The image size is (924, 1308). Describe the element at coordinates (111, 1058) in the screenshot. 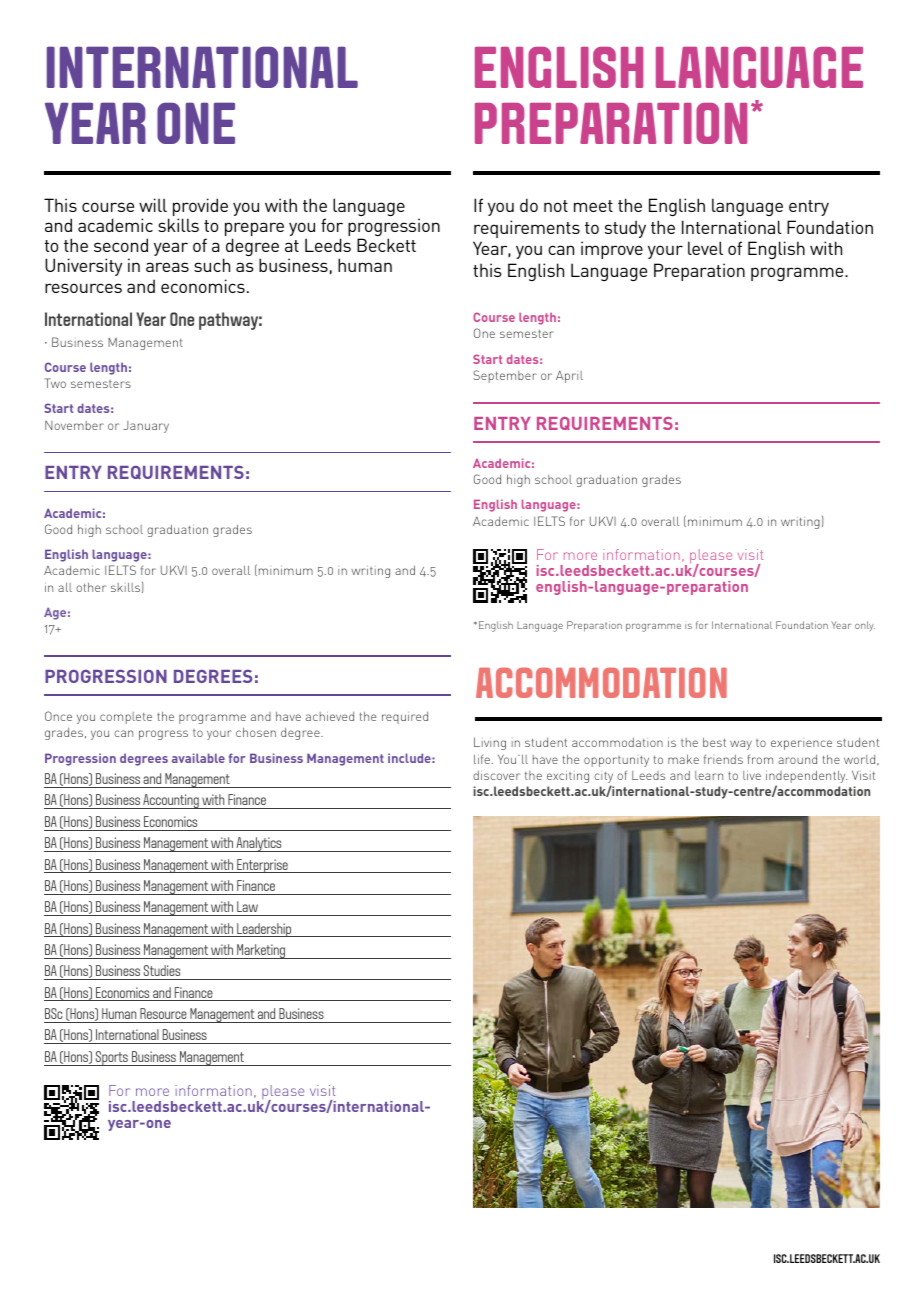

I see `Sports` at that location.
